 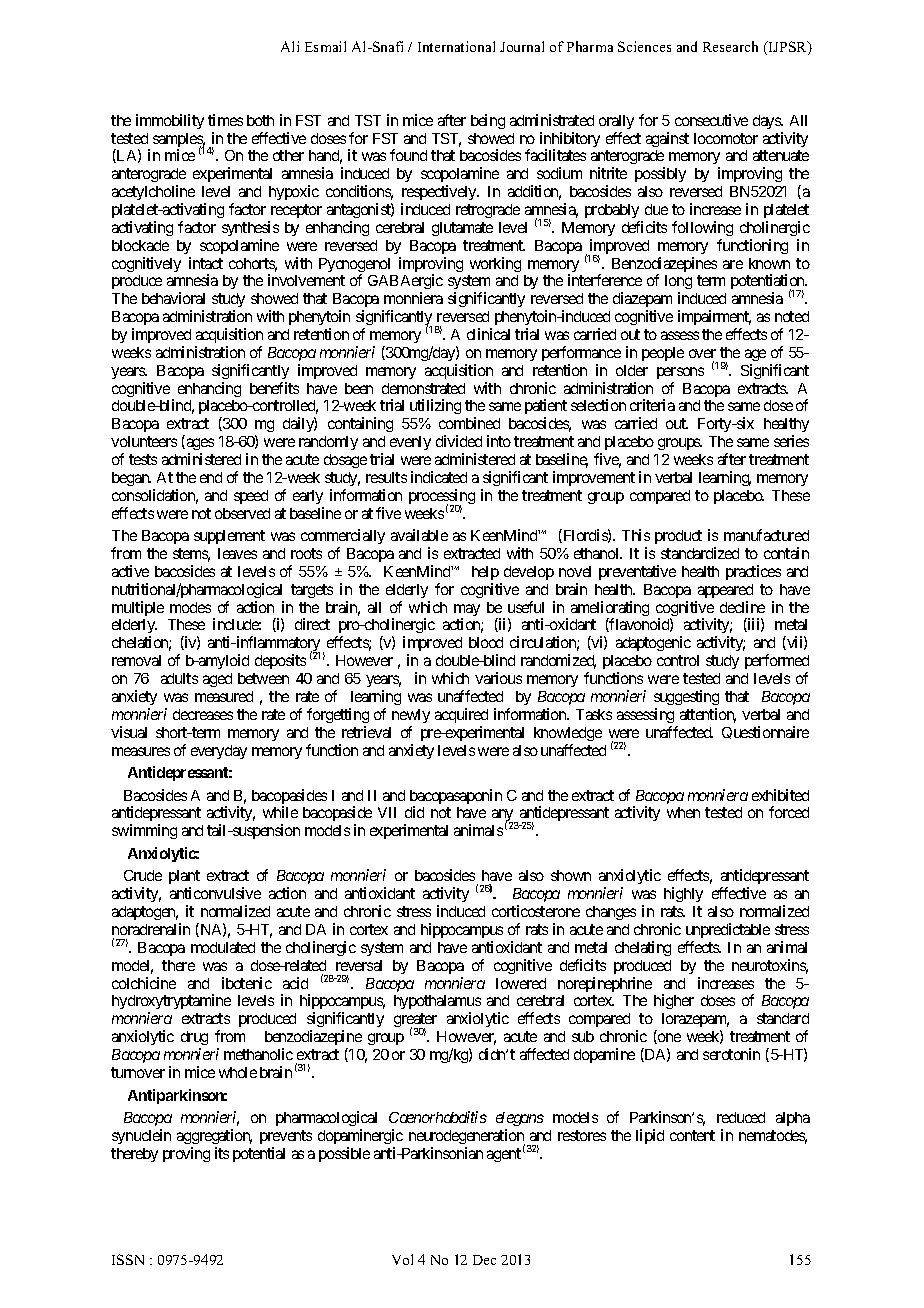 What do you see at coordinates (467, 1138) in the image?
I see `neurodegeneration` at bounding box center [467, 1138].
